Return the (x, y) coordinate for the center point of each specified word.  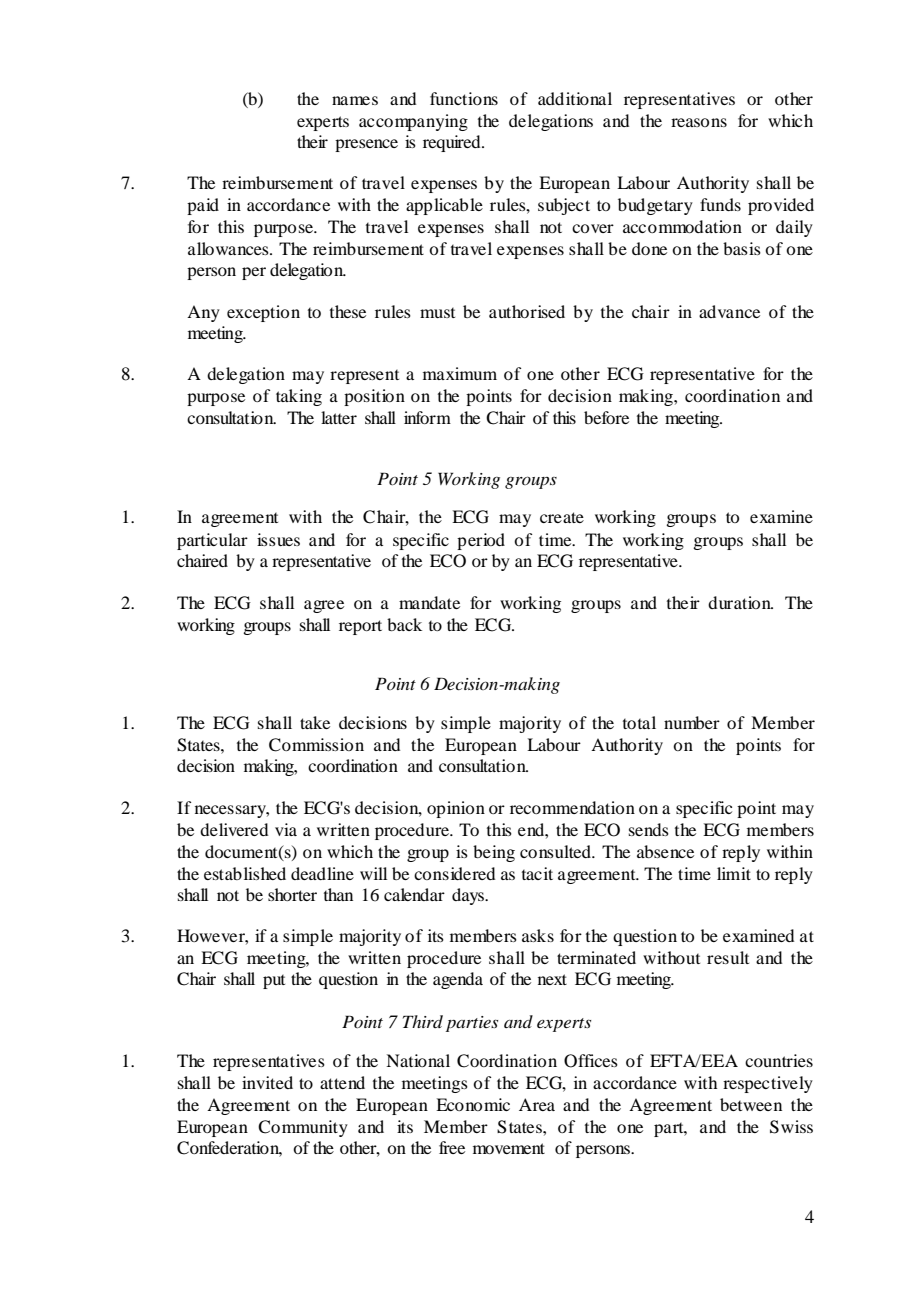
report (360, 627)
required (453, 143)
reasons (699, 122)
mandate (429, 602)
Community (303, 1128)
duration (740, 602)
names (355, 100)
